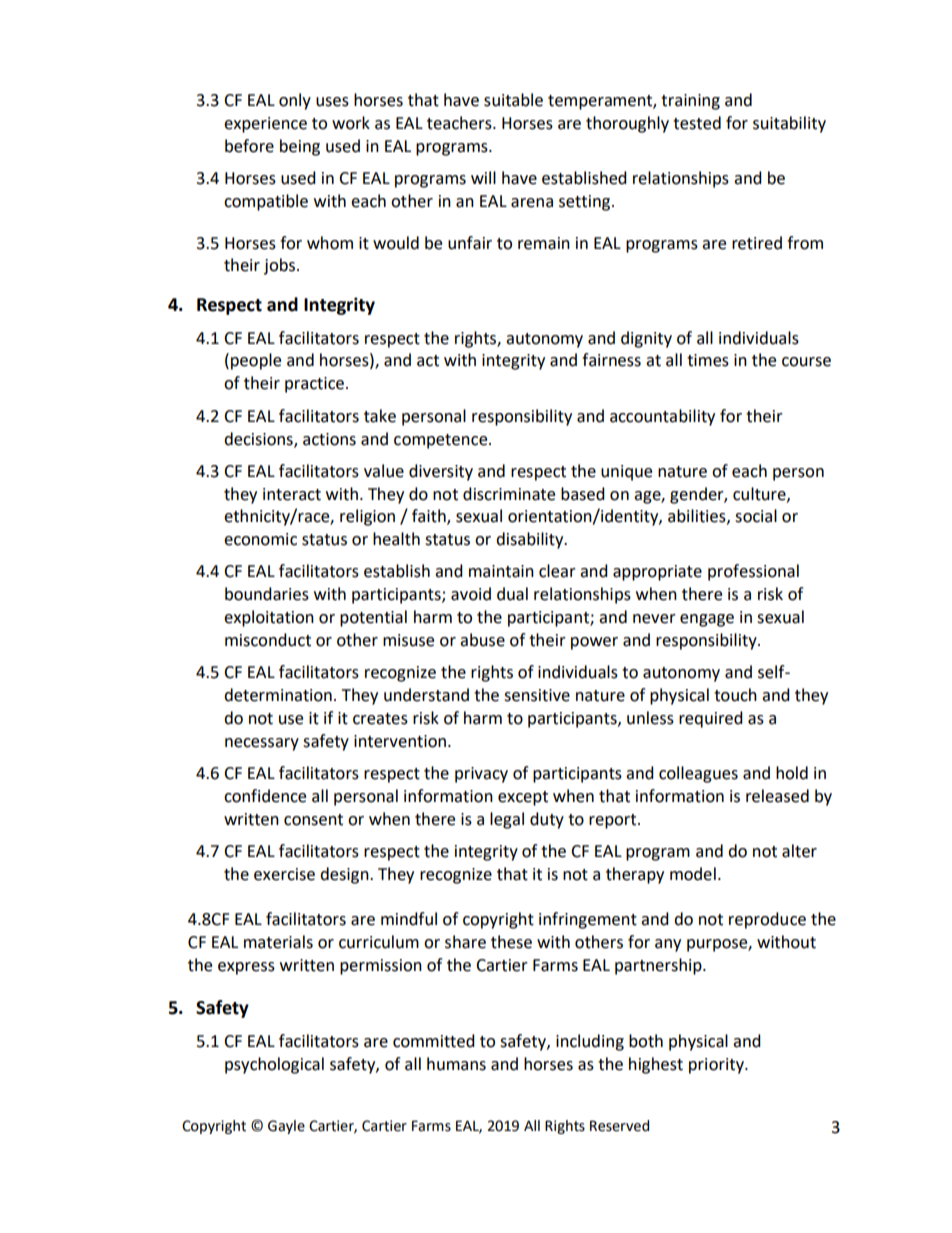 The image size is (952, 1233). I want to click on actions, so click(329, 439).
